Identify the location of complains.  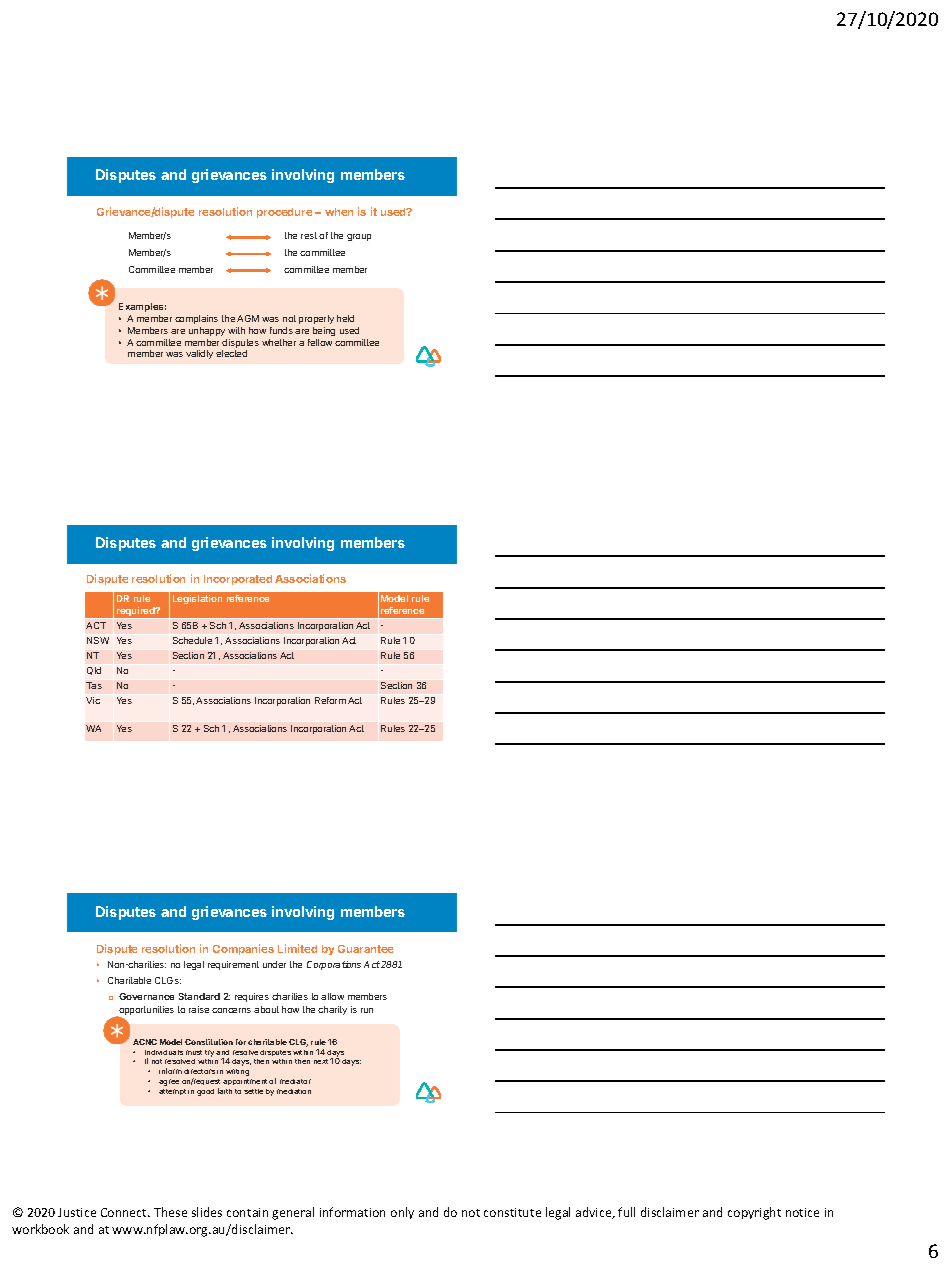
(196, 319).
